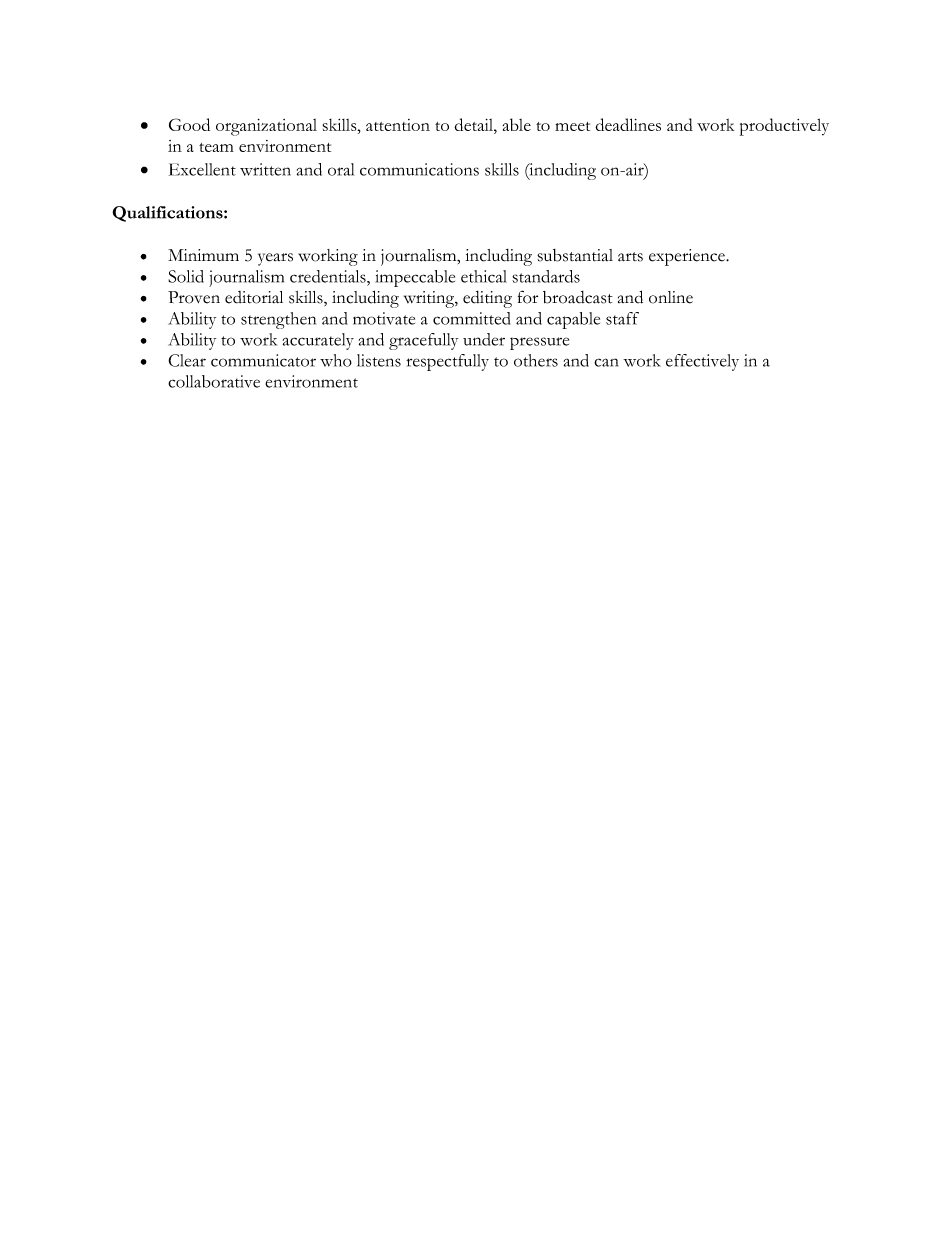 The height and width of the image is (1233, 952). I want to click on organizational, so click(266, 127).
